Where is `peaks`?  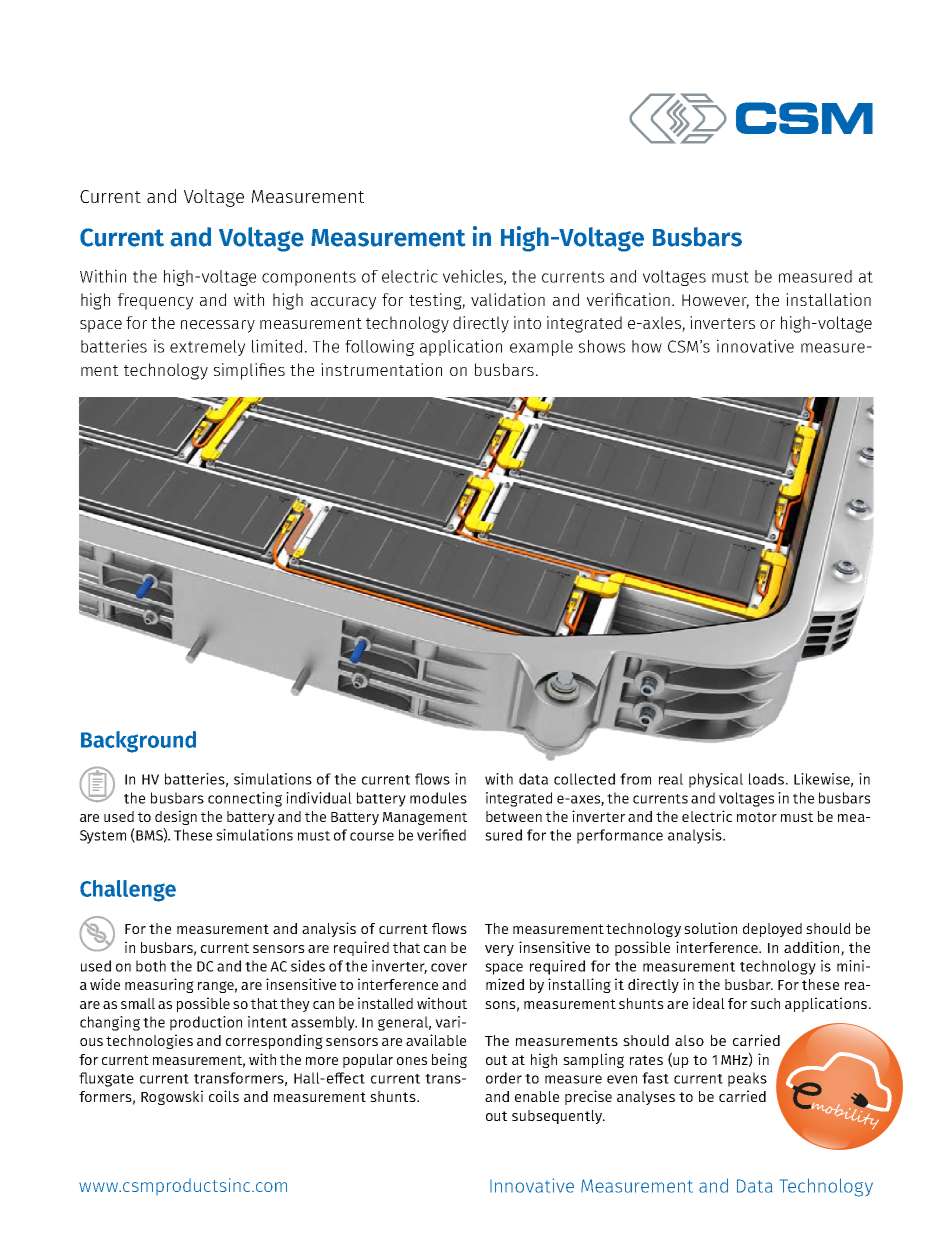 peaks is located at coordinates (747, 1079).
